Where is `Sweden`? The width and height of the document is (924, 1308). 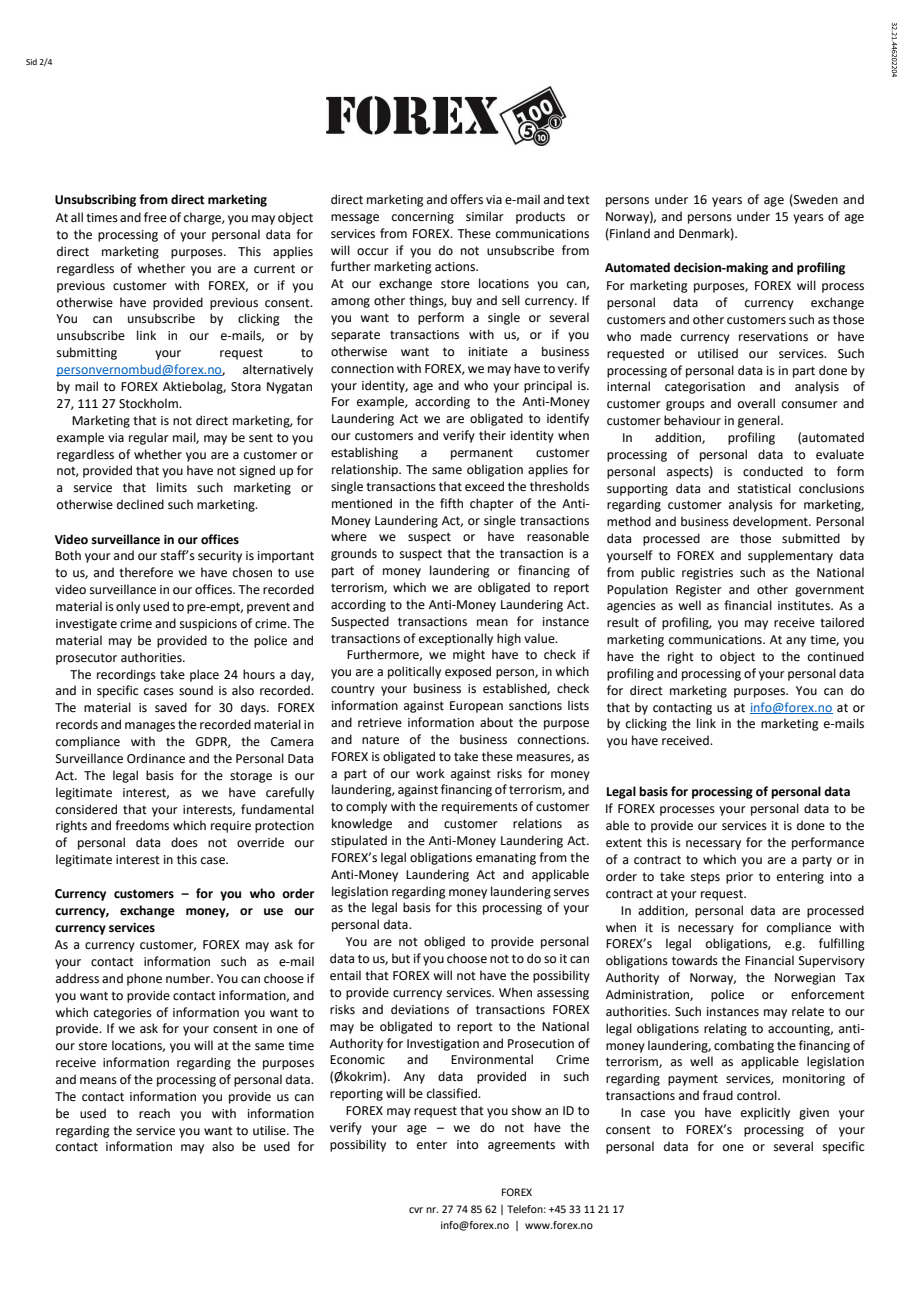
Sweden is located at coordinates (815, 200).
